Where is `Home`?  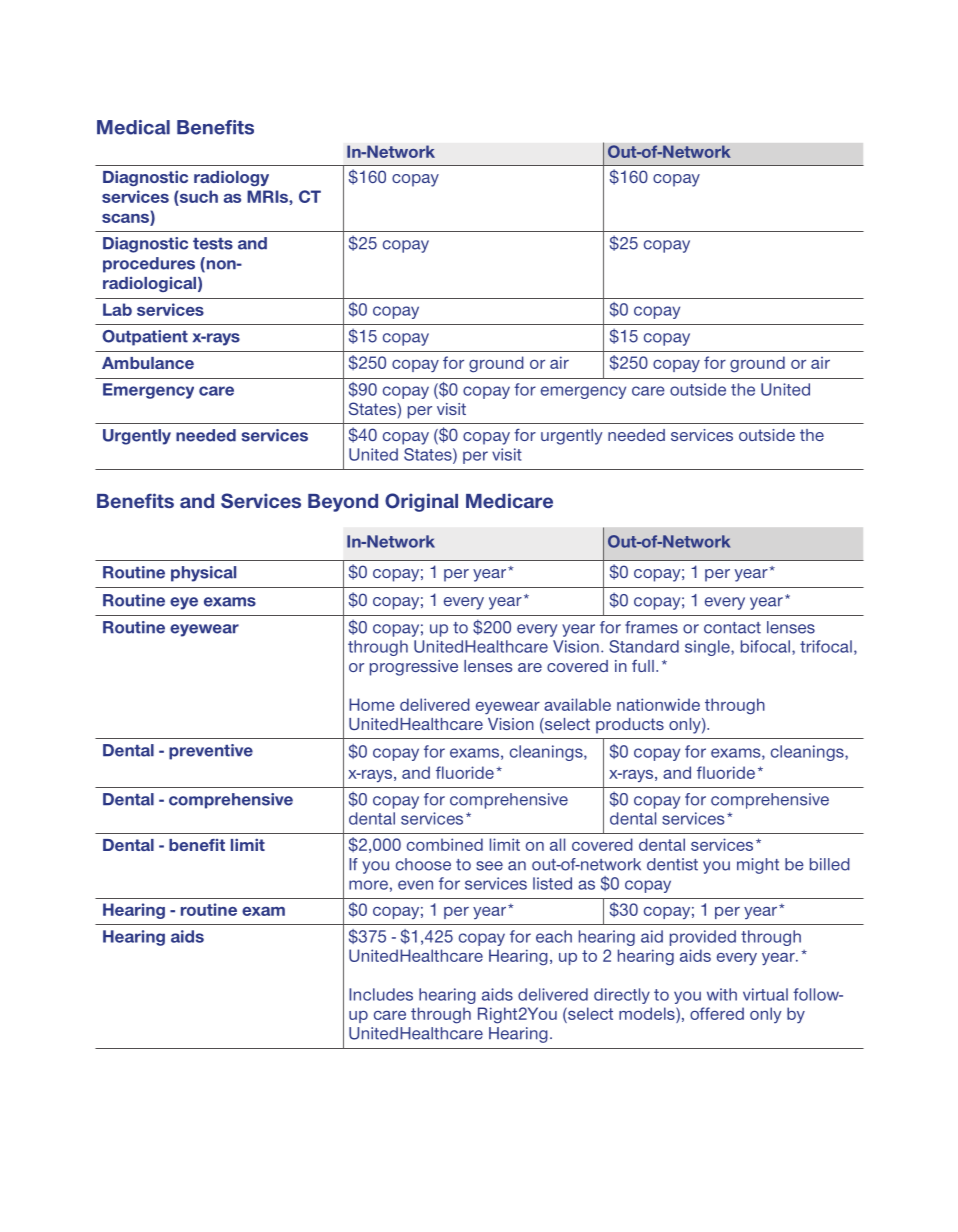 Home is located at coordinates (372, 704).
